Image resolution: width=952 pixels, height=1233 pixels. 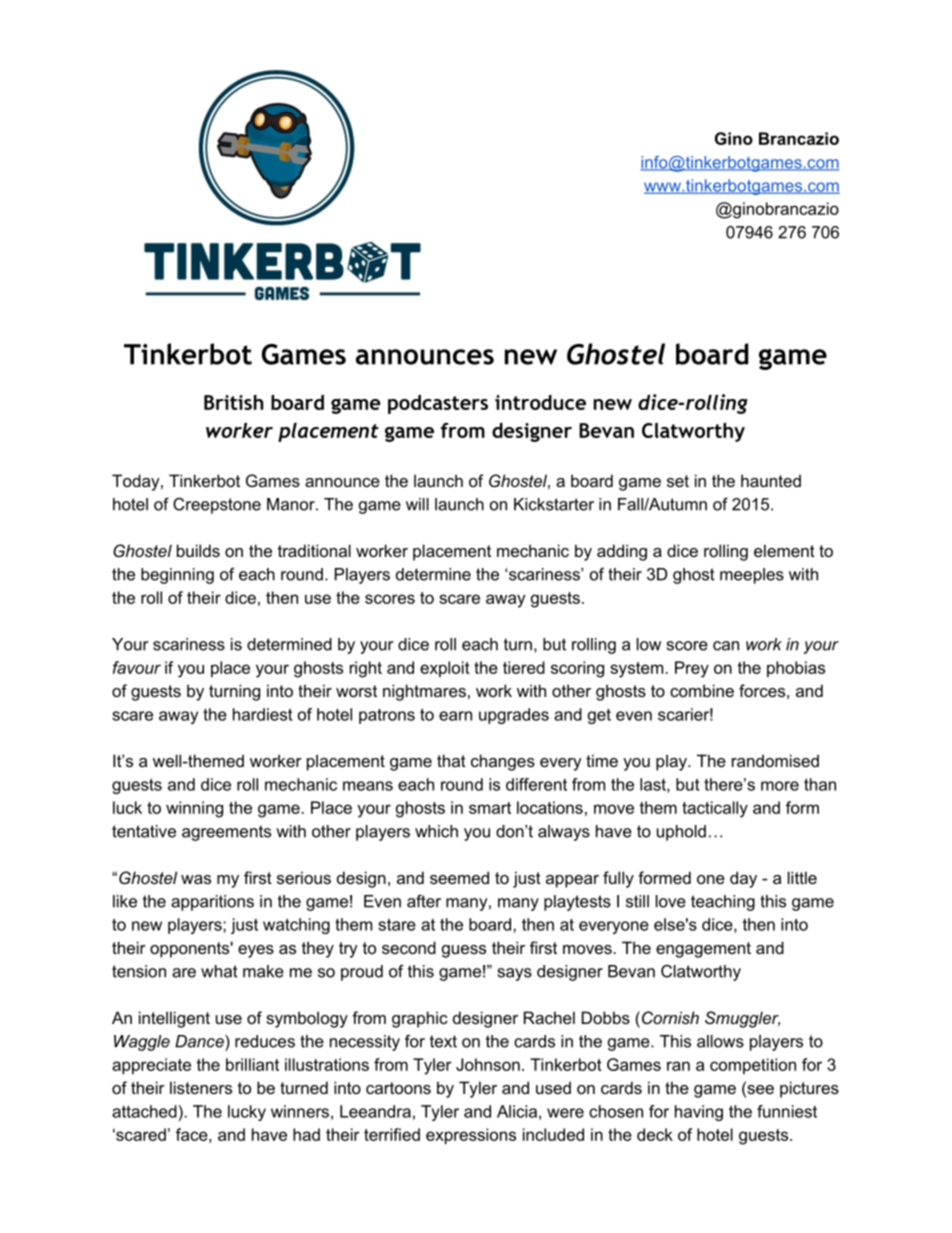 What do you see at coordinates (196, 879) in the screenshot?
I see `was` at bounding box center [196, 879].
